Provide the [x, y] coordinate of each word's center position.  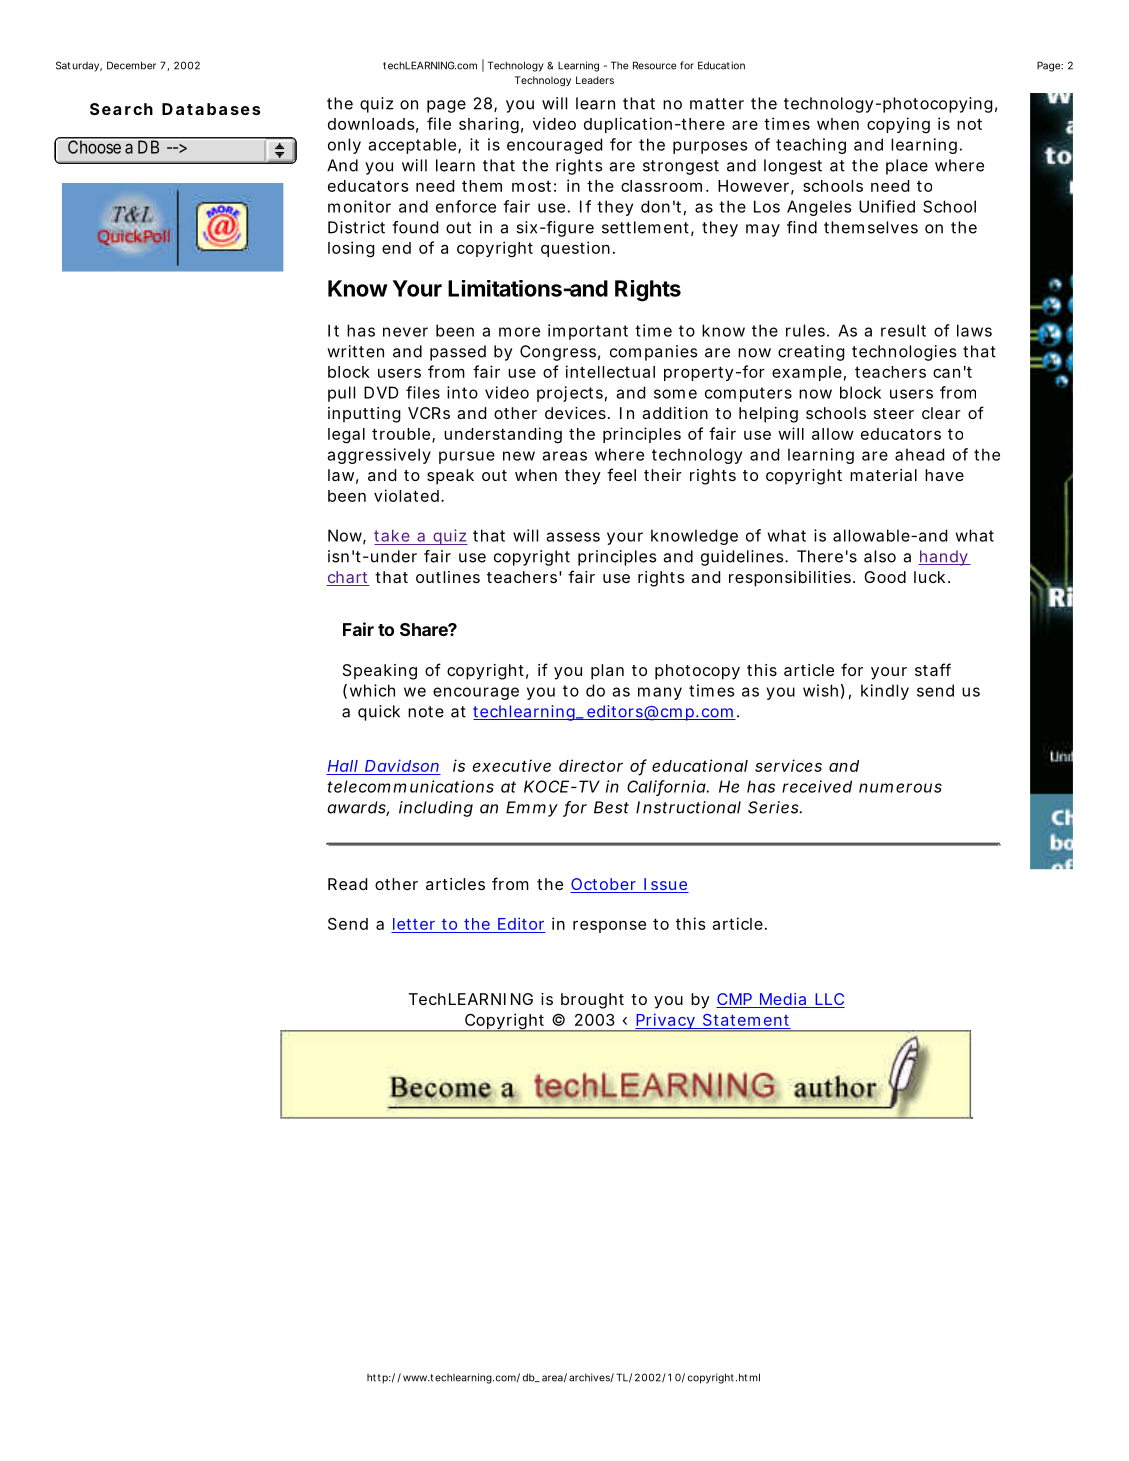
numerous [900, 788]
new [519, 456]
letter [414, 924]
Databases [211, 109]
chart [348, 578]
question [577, 249]
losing [351, 249]
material [883, 475]
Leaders [595, 80]
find [802, 227]
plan [607, 672]
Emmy [532, 809]
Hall [343, 766]
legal [346, 436]
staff [933, 669]
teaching [811, 146]
